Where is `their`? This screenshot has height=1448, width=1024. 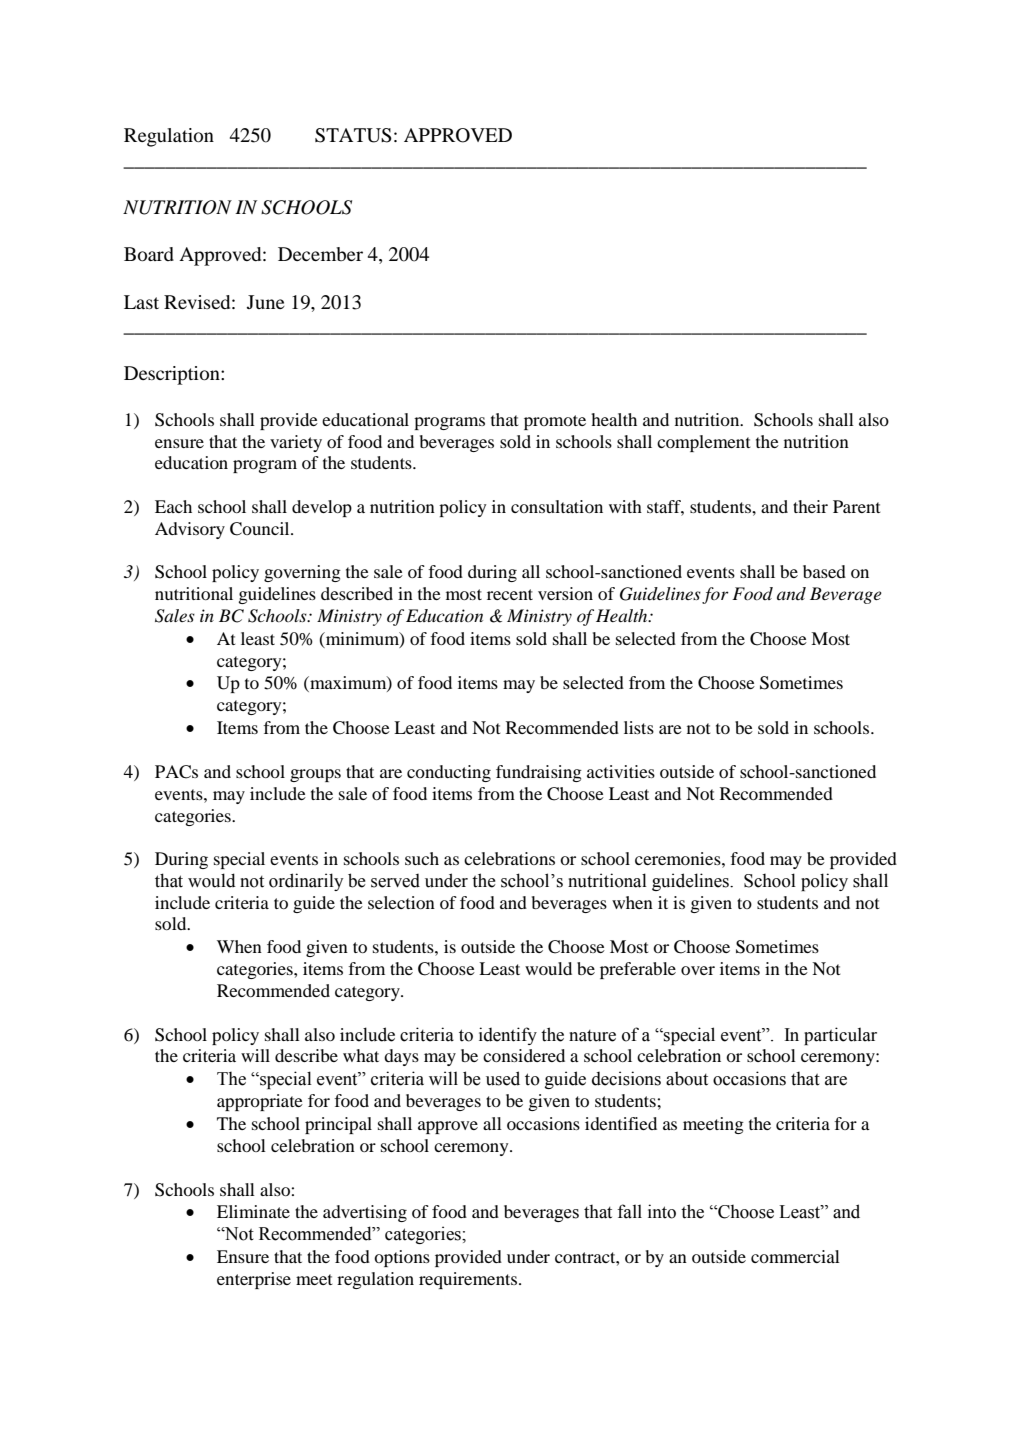
their is located at coordinates (810, 506).
